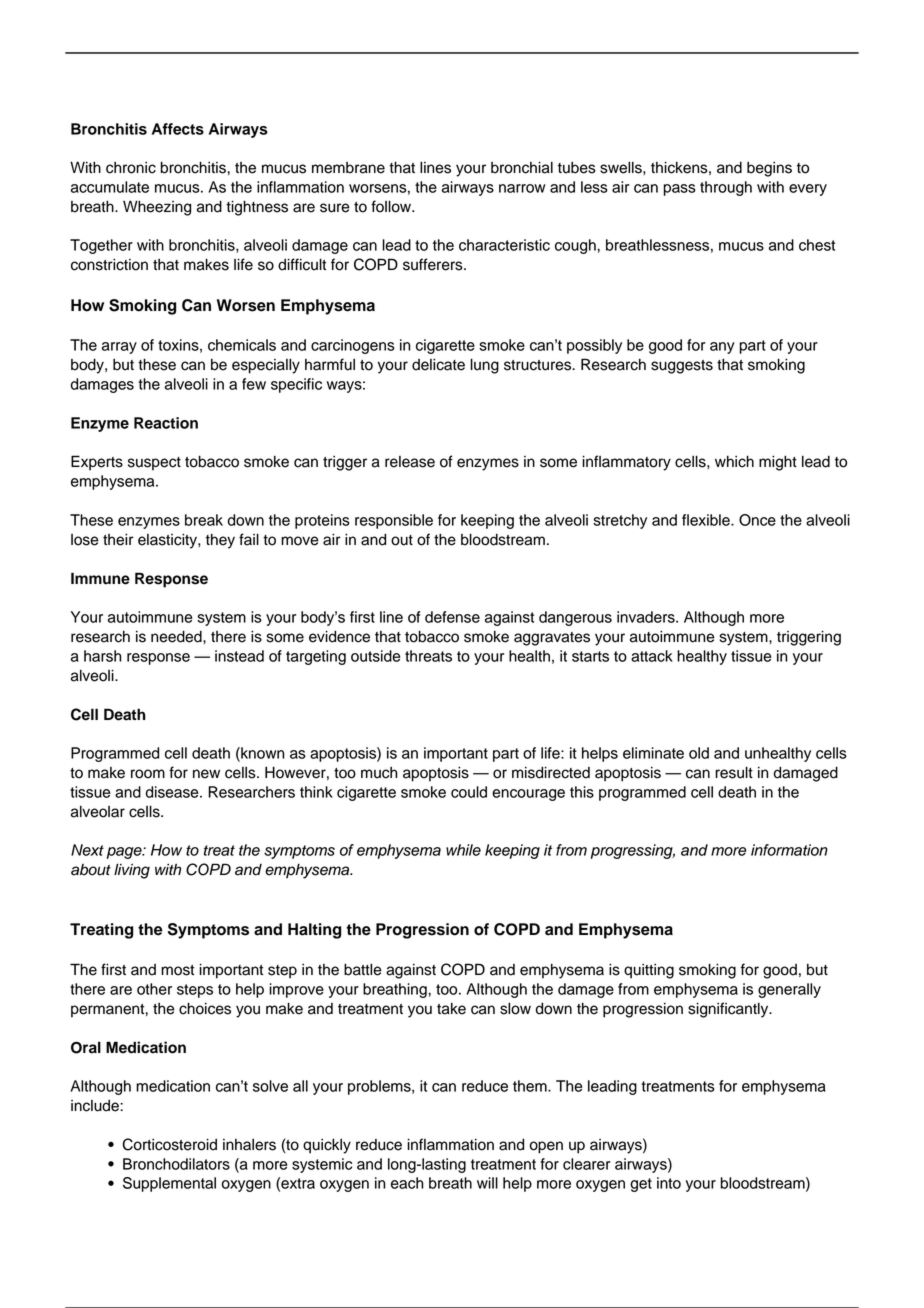 The image size is (924, 1308). Describe the element at coordinates (652, 656) in the page. I see `attack` at that location.
